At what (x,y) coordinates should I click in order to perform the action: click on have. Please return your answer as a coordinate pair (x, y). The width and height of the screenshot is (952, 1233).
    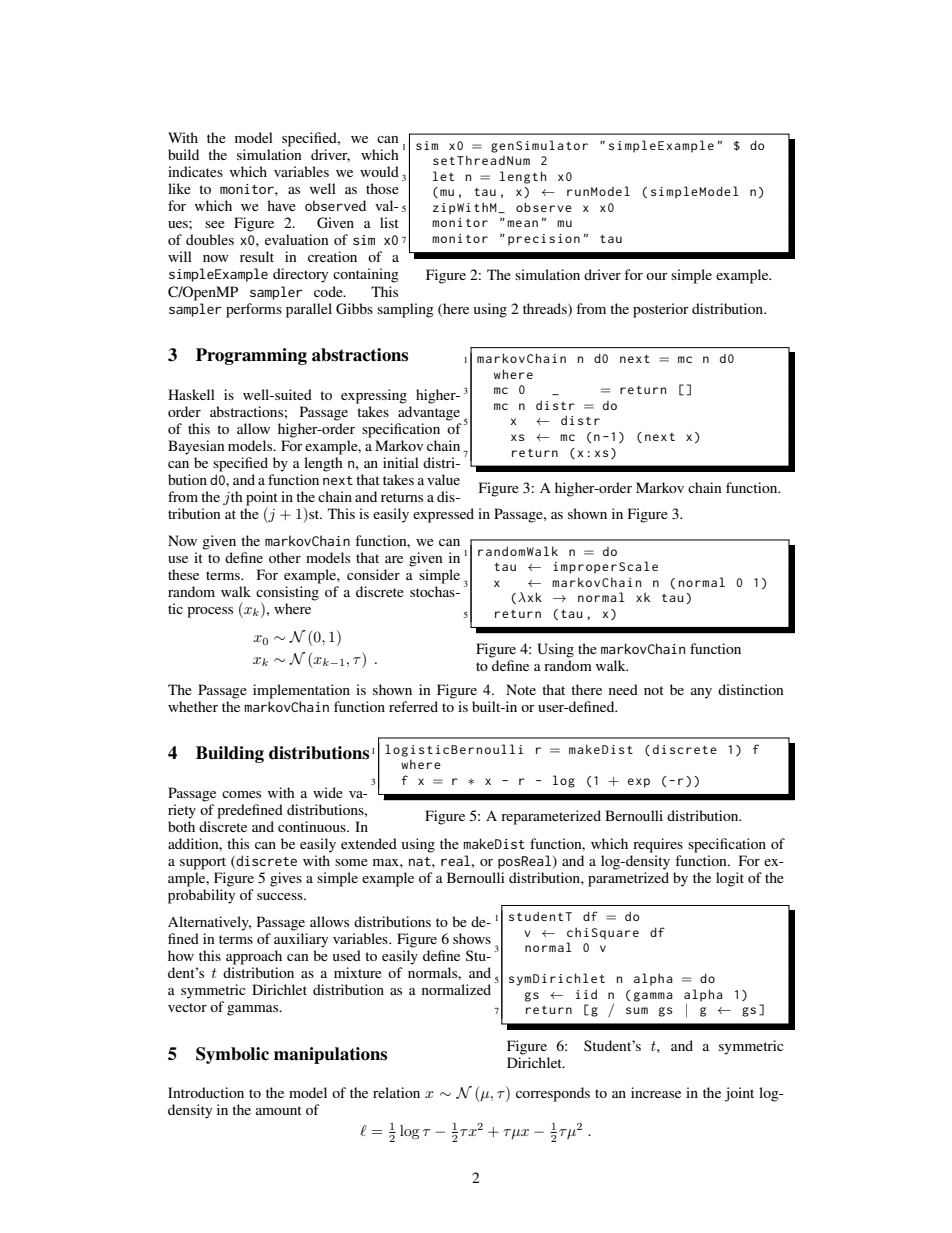
    Looking at the image, I should click on (281, 205).
